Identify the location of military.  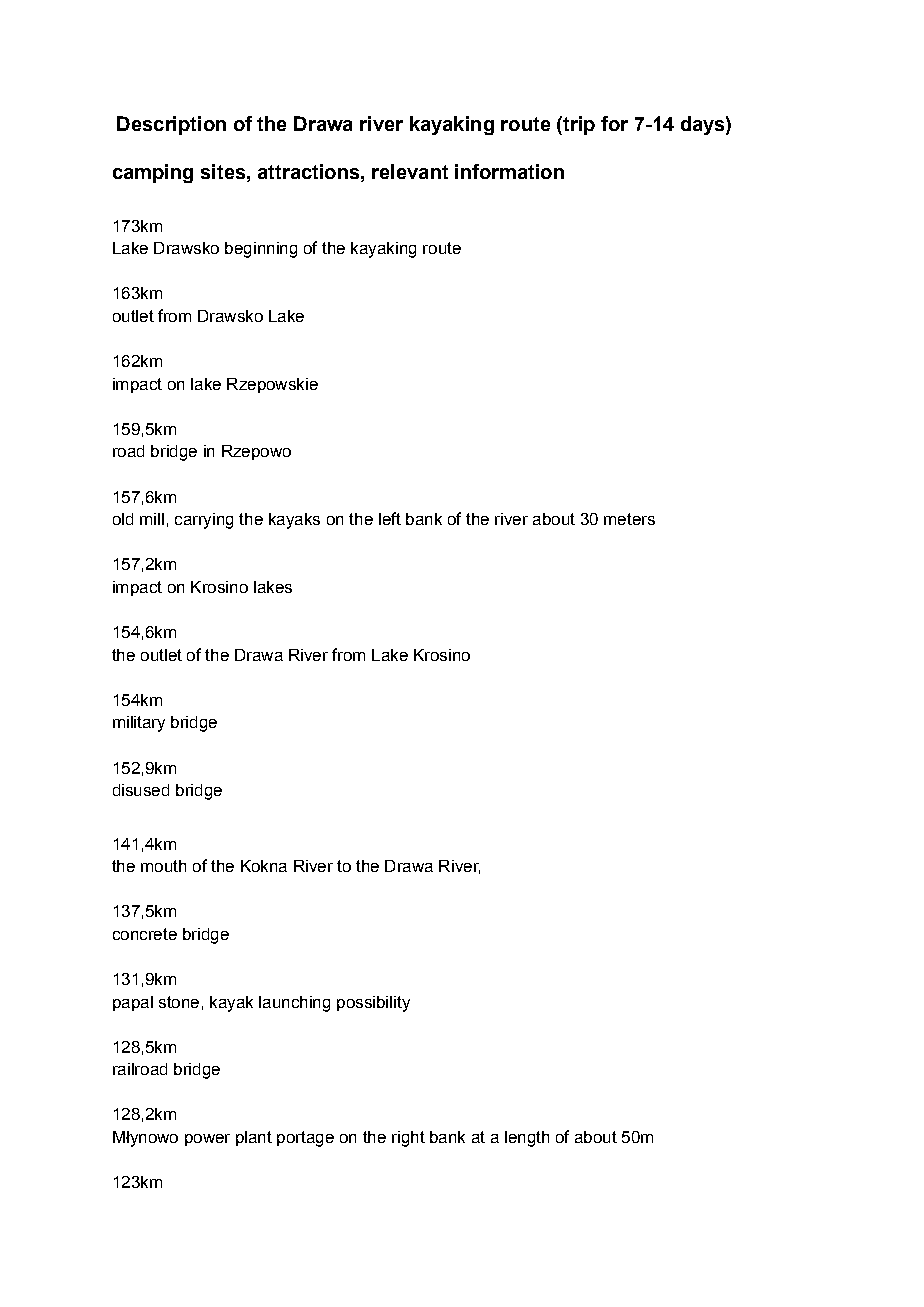
(139, 724).
